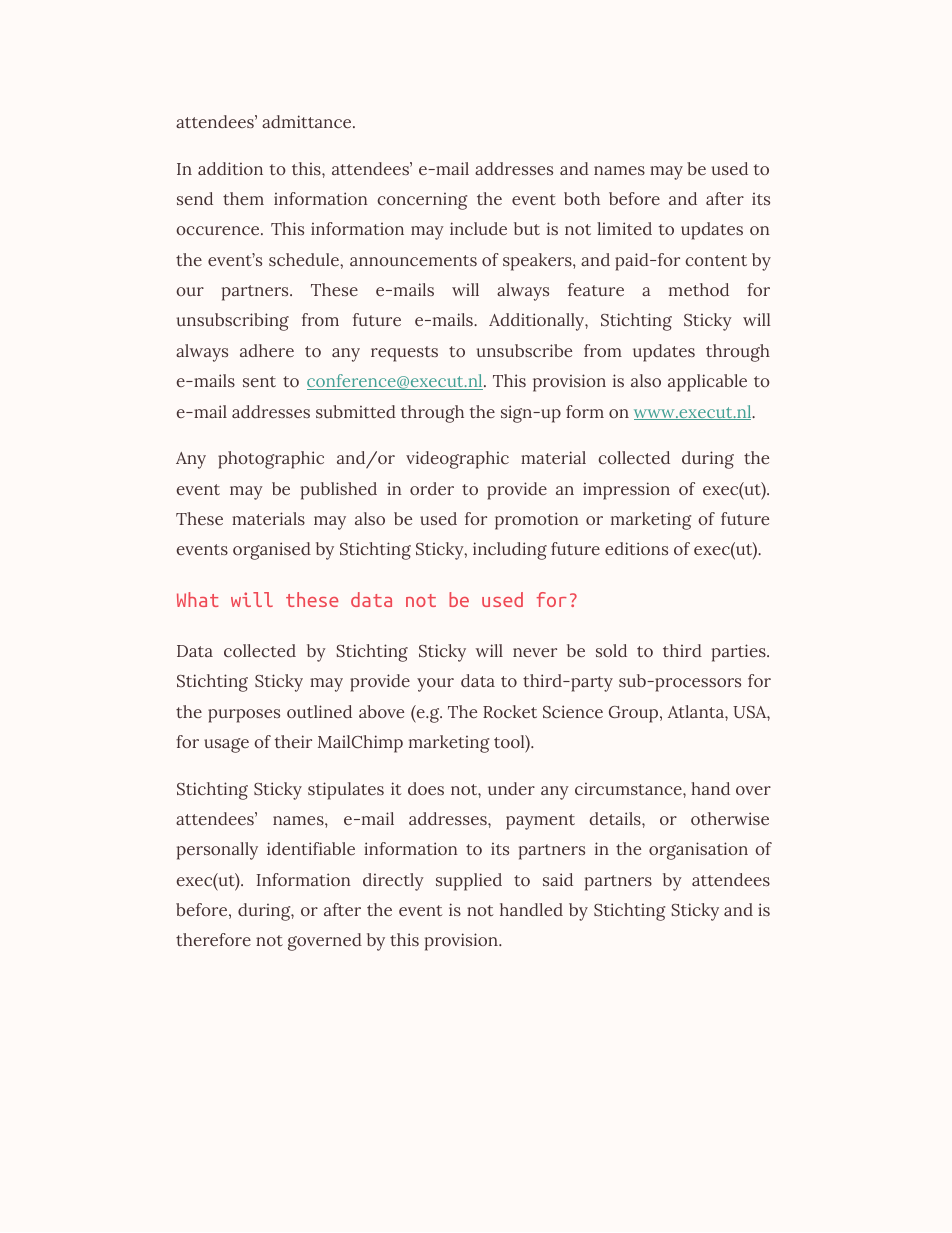 The width and height of the page is (952, 1233). What do you see at coordinates (707, 383) in the page?
I see `applicable` at bounding box center [707, 383].
